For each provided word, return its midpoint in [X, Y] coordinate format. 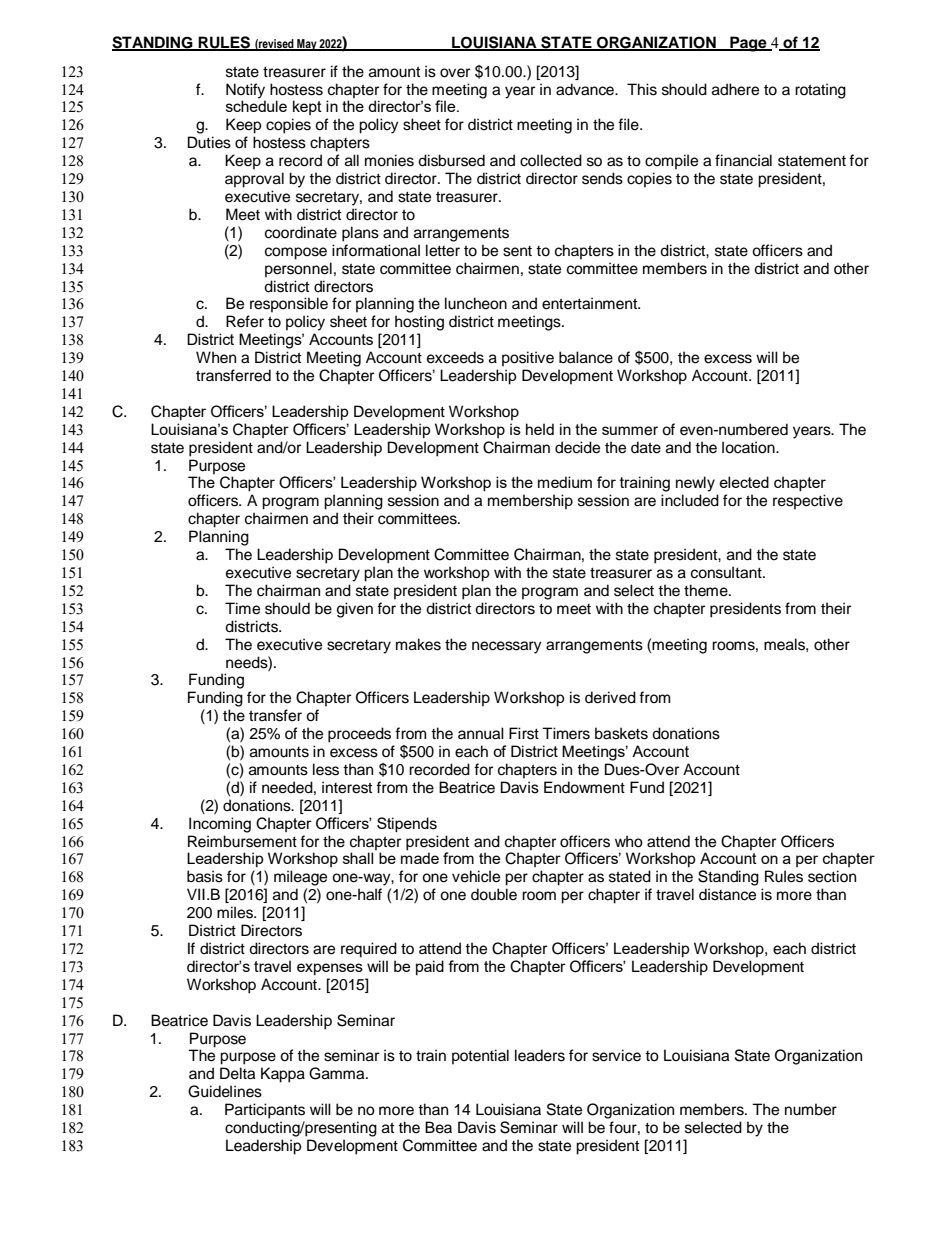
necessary [507, 647]
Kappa [283, 1075]
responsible [289, 305]
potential [480, 1057]
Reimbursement [242, 841]
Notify [245, 91]
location [749, 447]
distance [727, 894]
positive [528, 359]
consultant [727, 572]
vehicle [476, 876]
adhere [735, 89]
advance [586, 89]
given [355, 610]
